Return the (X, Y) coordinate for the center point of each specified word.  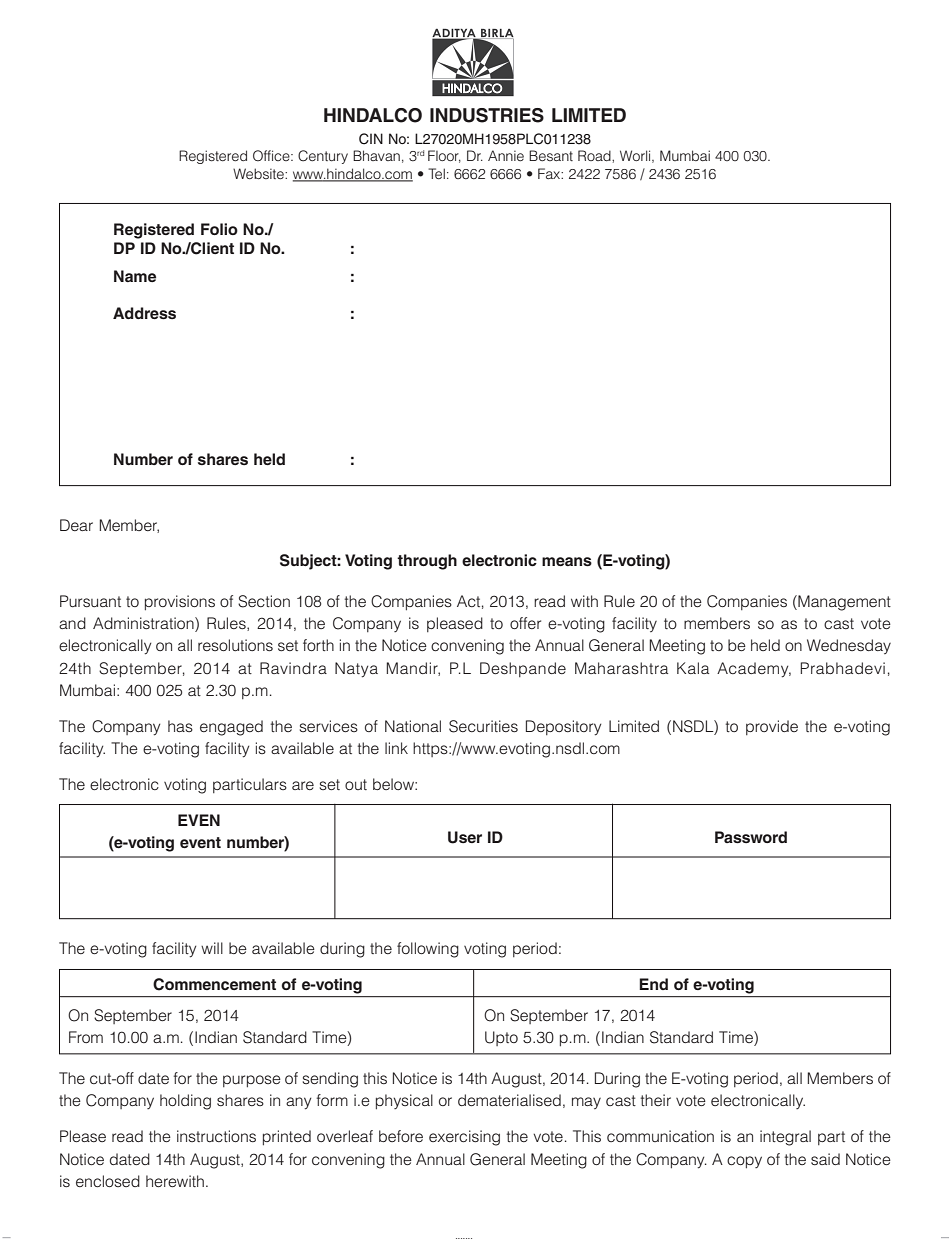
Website (259, 174)
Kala (693, 668)
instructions (216, 1136)
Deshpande (523, 669)
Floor (444, 156)
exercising (464, 1138)
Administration (144, 624)
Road (595, 155)
